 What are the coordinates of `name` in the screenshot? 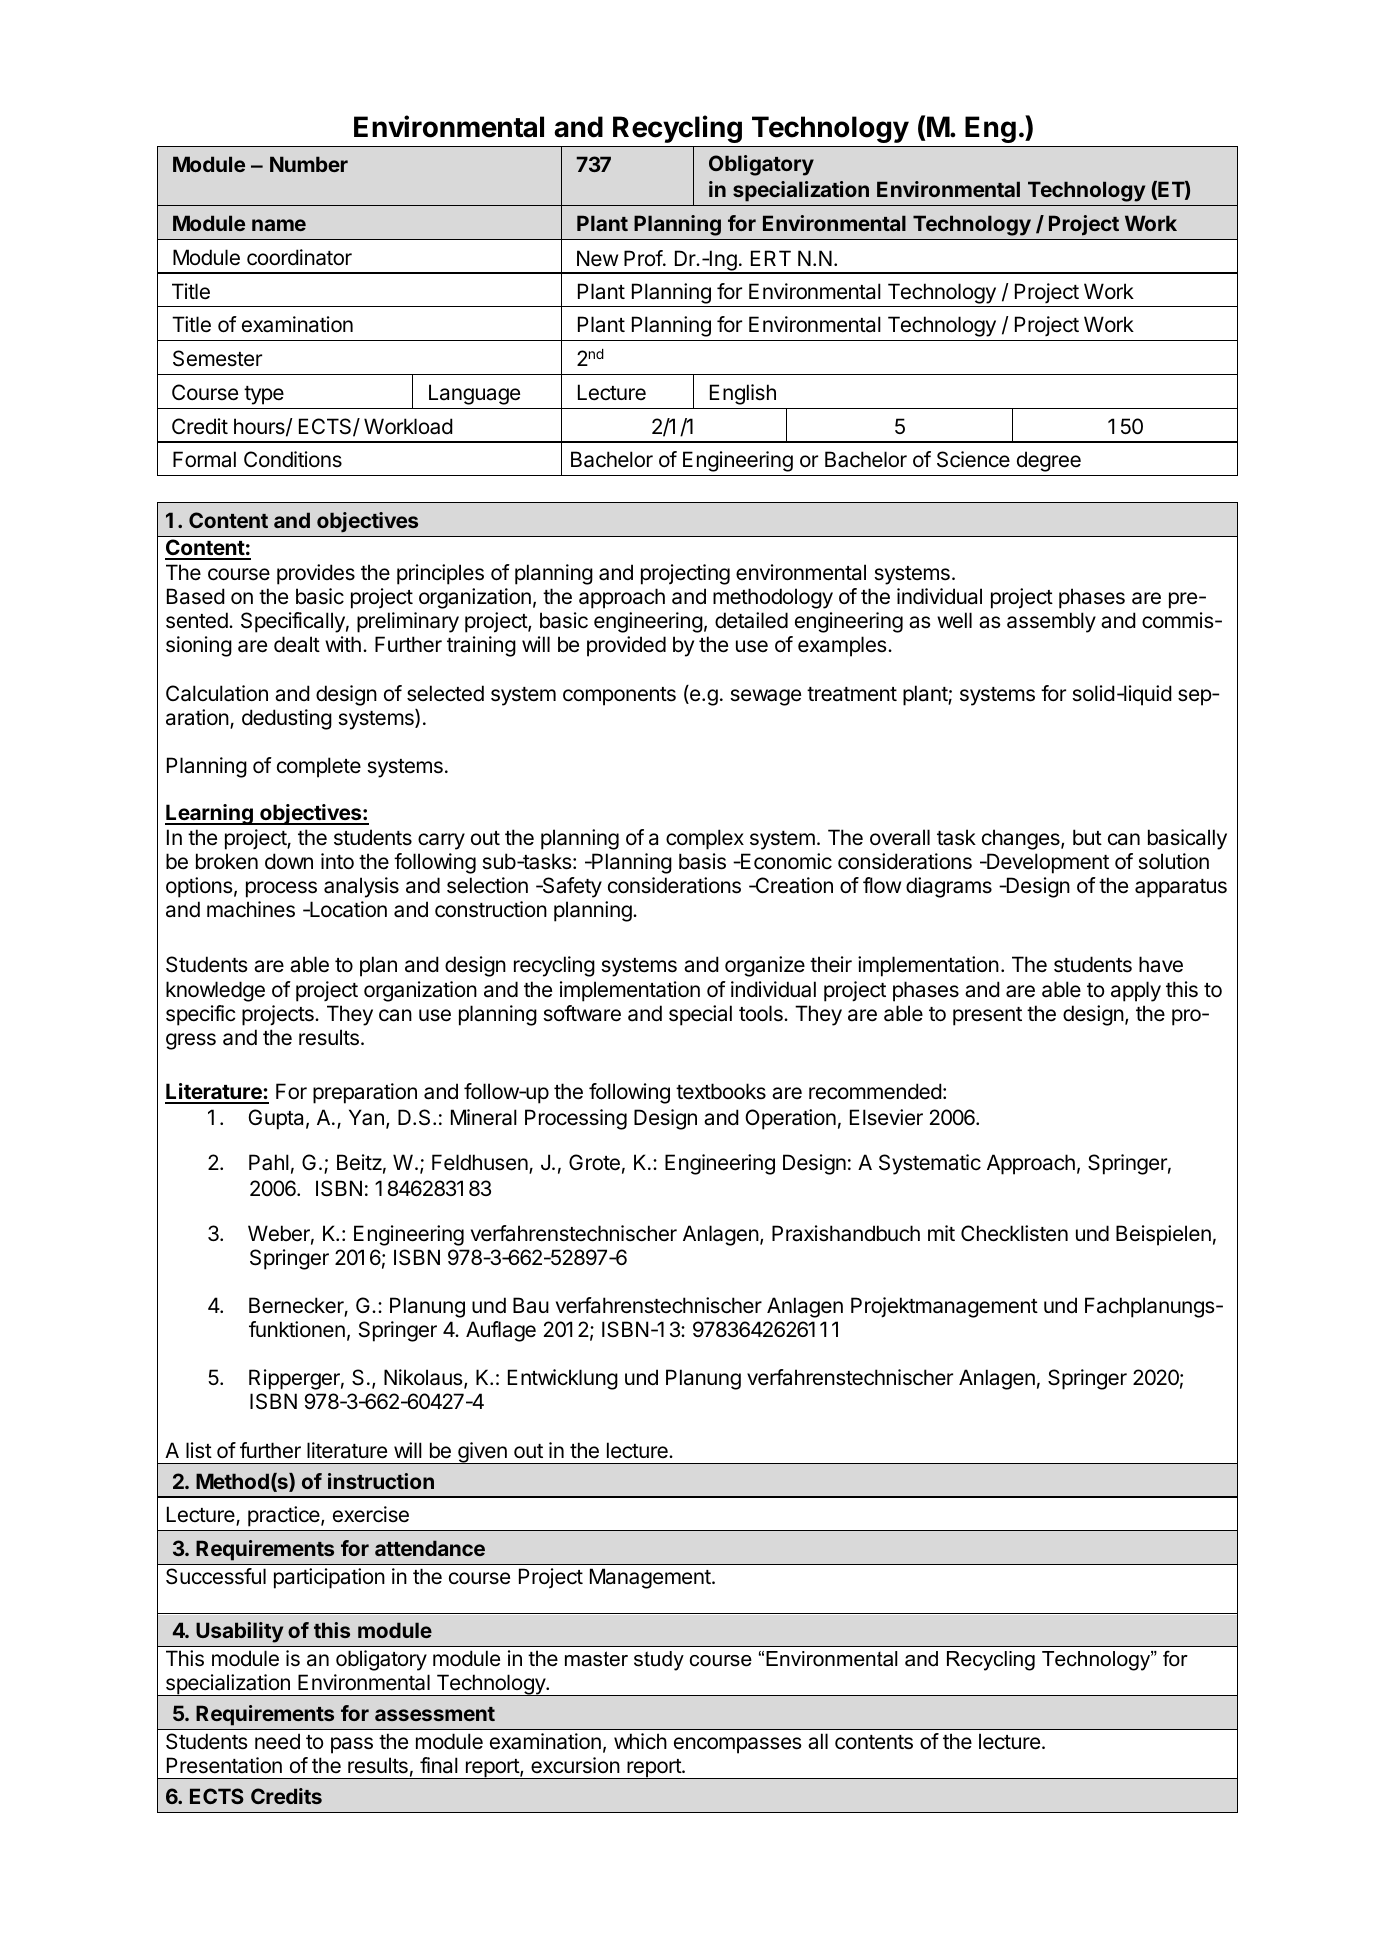 It's located at (279, 225).
